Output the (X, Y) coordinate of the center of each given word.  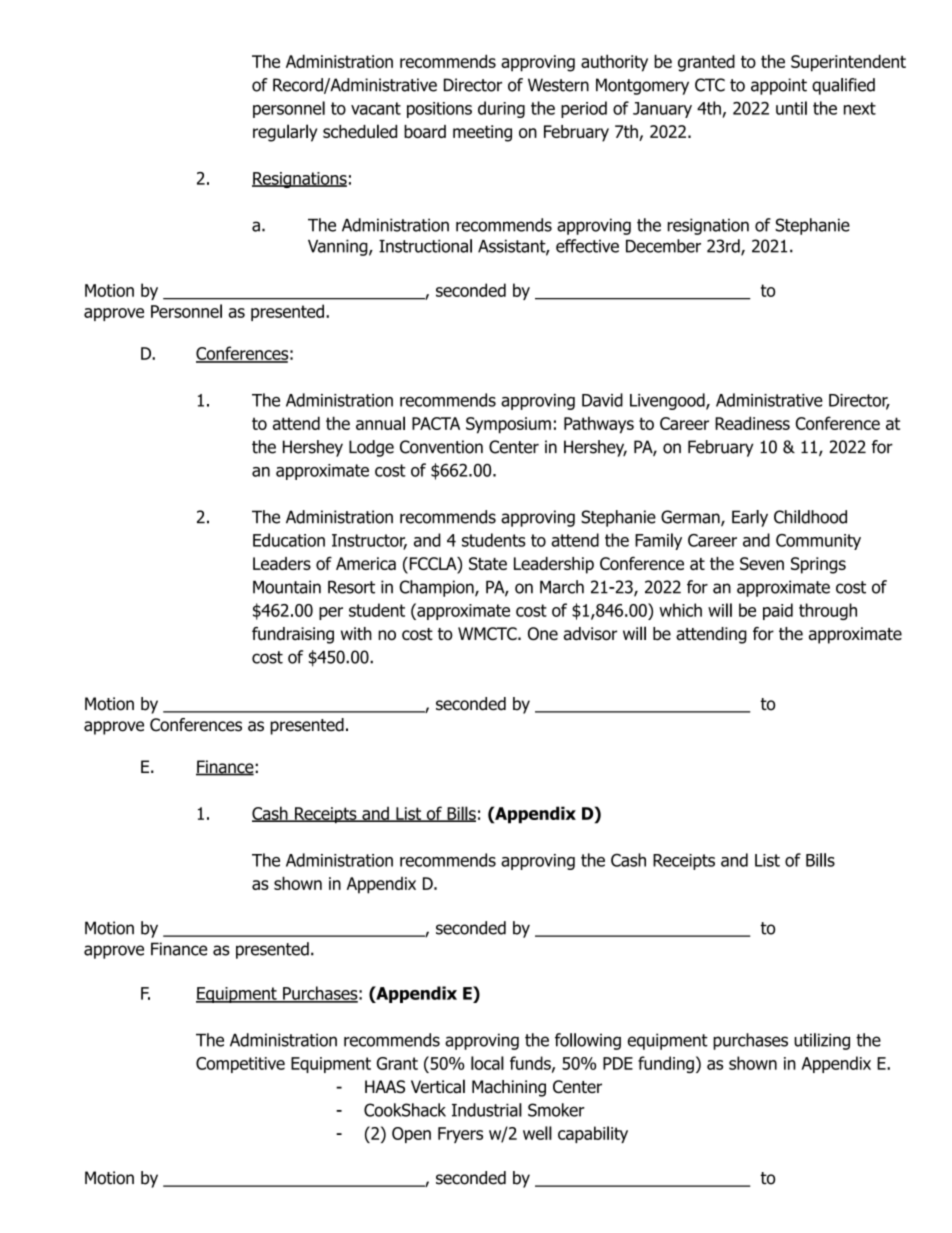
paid (778, 611)
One (543, 634)
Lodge (371, 448)
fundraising (293, 635)
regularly (285, 133)
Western (558, 85)
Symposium (508, 425)
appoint (779, 86)
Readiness (752, 423)
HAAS (385, 1087)
